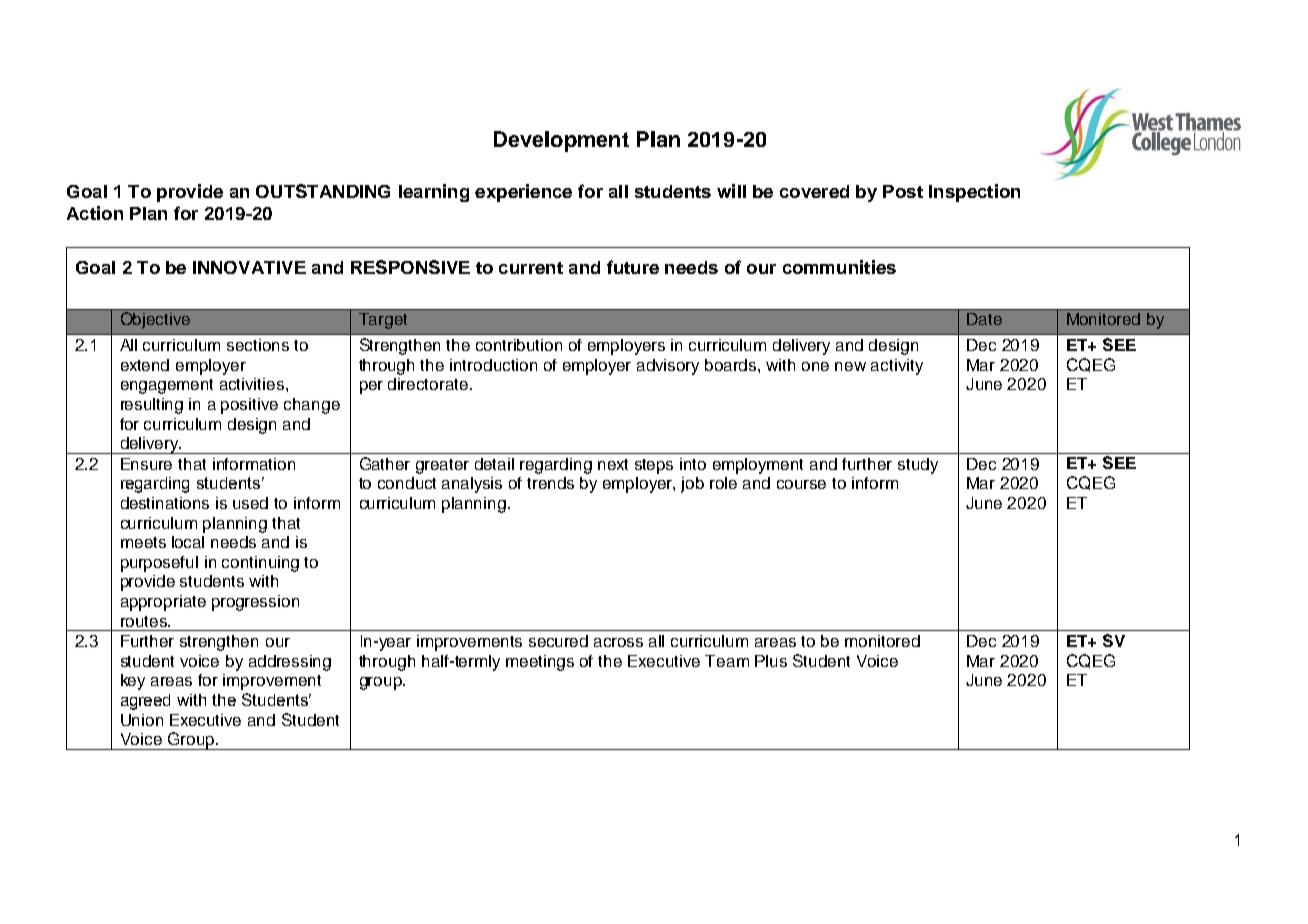  What do you see at coordinates (558, 641) in the screenshot?
I see `secured` at bounding box center [558, 641].
